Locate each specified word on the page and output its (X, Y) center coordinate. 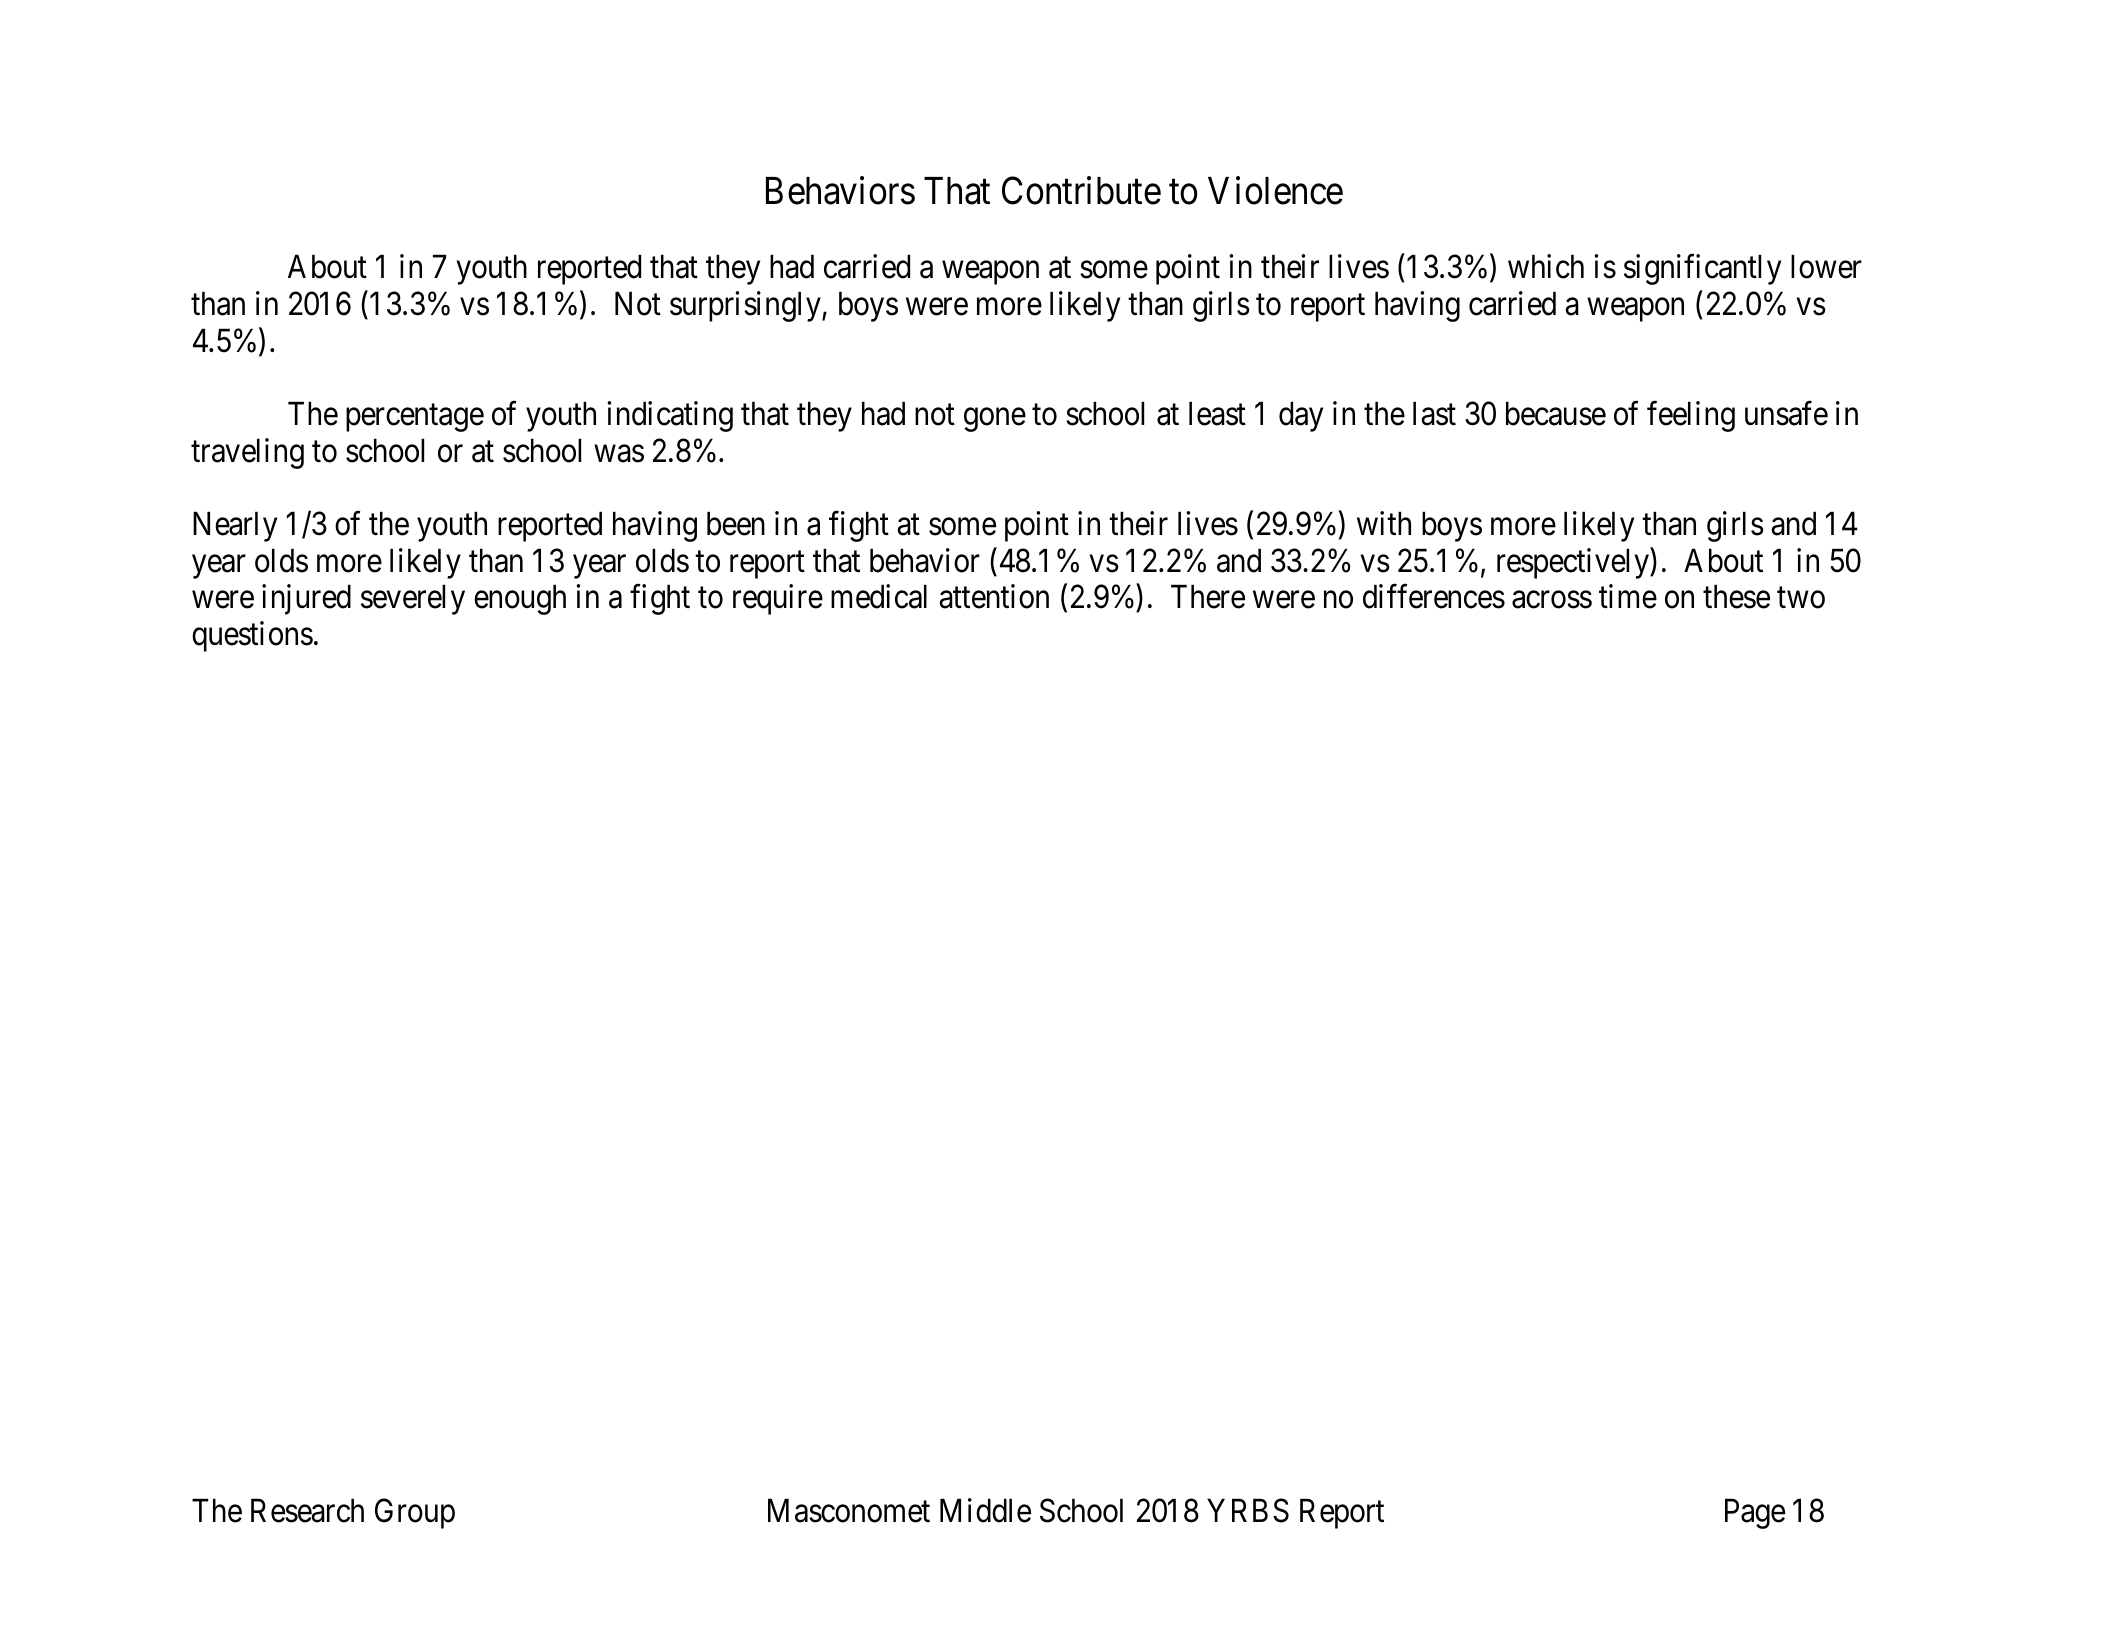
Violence (1275, 190)
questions (252, 636)
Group (415, 1514)
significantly (1702, 269)
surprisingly (746, 306)
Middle (985, 1510)
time (1628, 597)
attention (994, 597)
